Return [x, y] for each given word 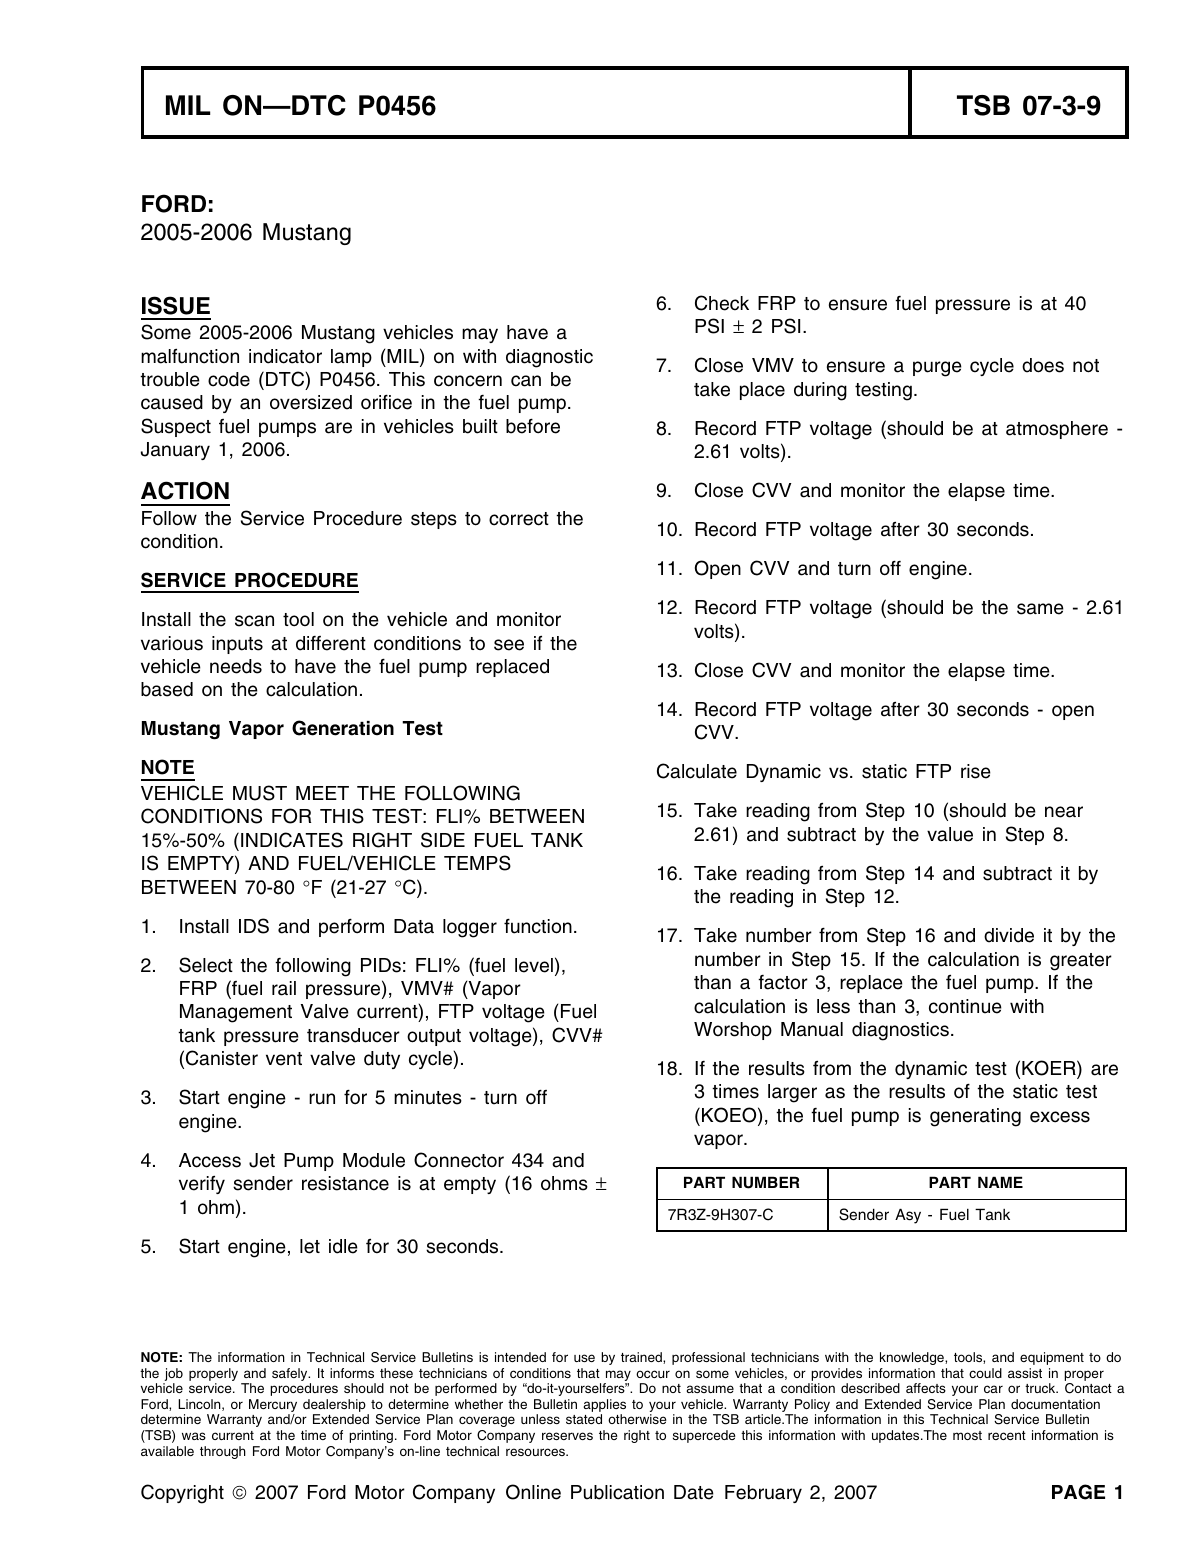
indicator [285, 356]
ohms [564, 1183]
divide [1009, 935]
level [534, 965]
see [509, 645]
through [223, 1452]
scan [254, 621]
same [1040, 609]
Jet [262, 1160]
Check [722, 303]
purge [937, 369]
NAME [1000, 1182]
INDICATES [292, 840]
